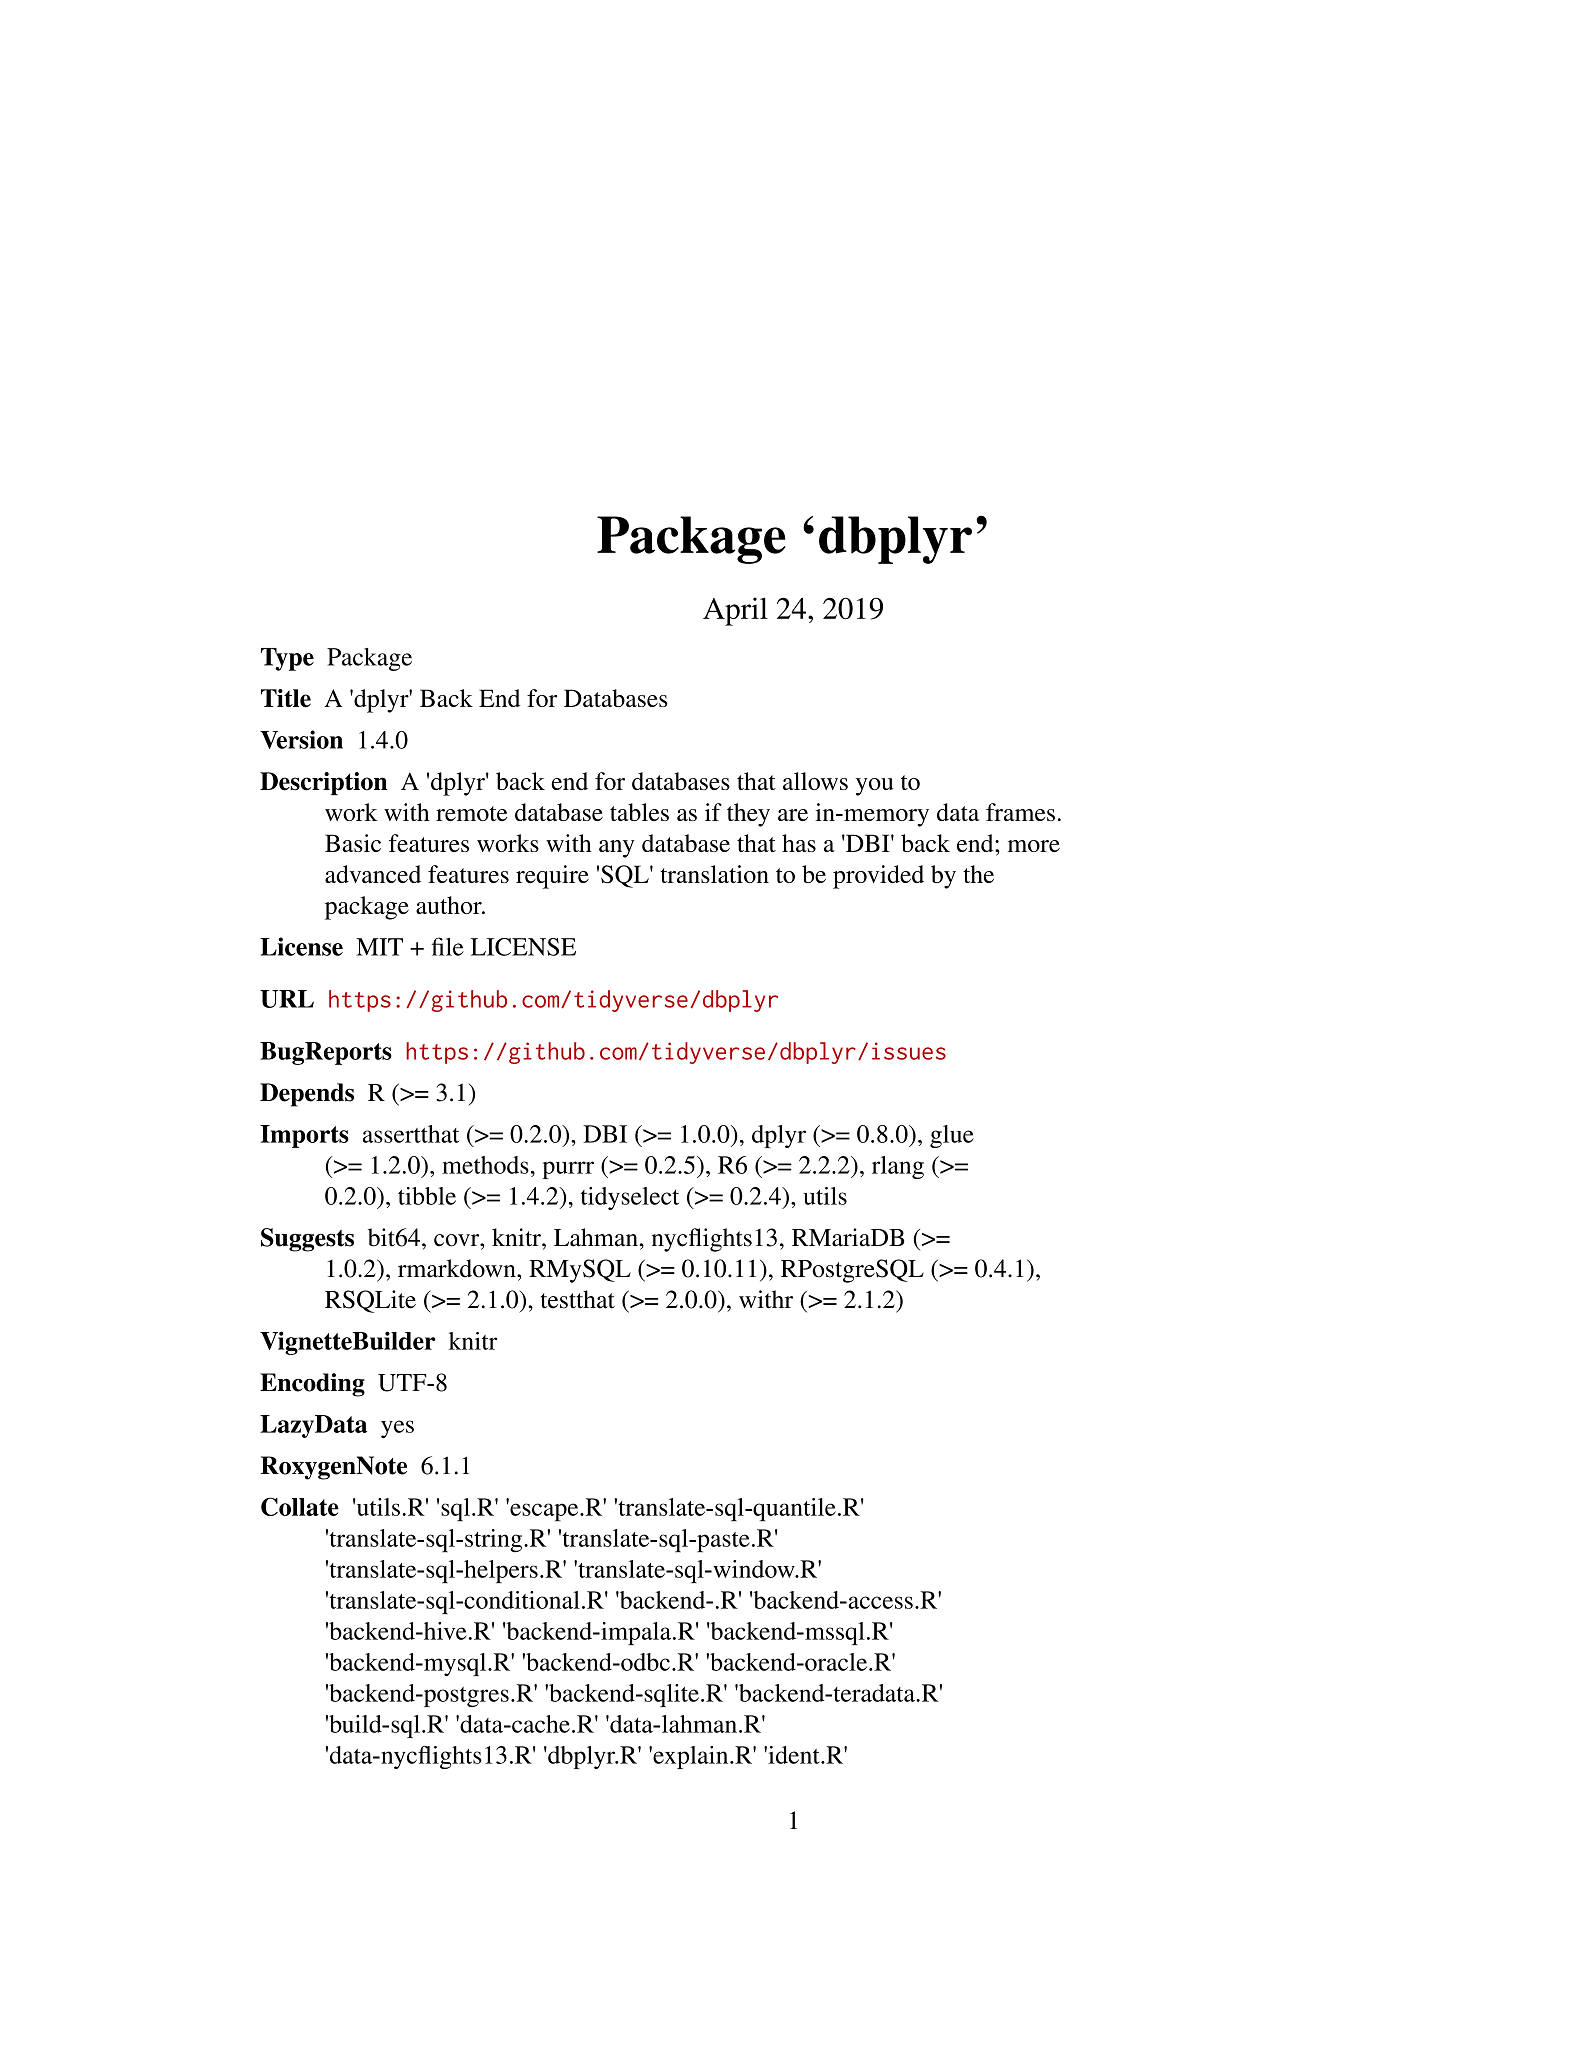 This page has width=1586, height=2053. Describe the element at coordinates (568, 1170) in the page. I see `purrr` at that location.
